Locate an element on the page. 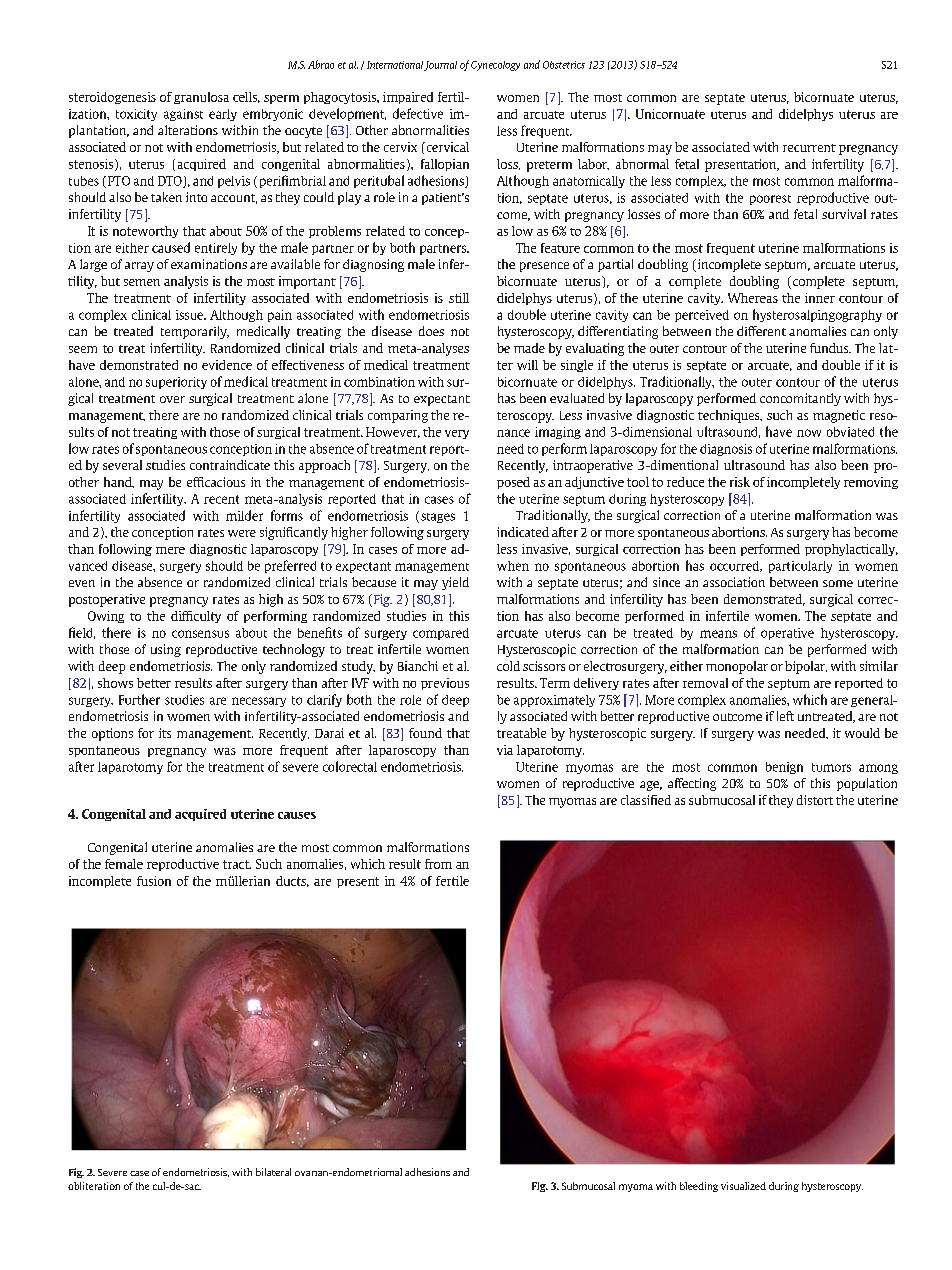 This page has height=1270, width=952. compared is located at coordinates (441, 634).
